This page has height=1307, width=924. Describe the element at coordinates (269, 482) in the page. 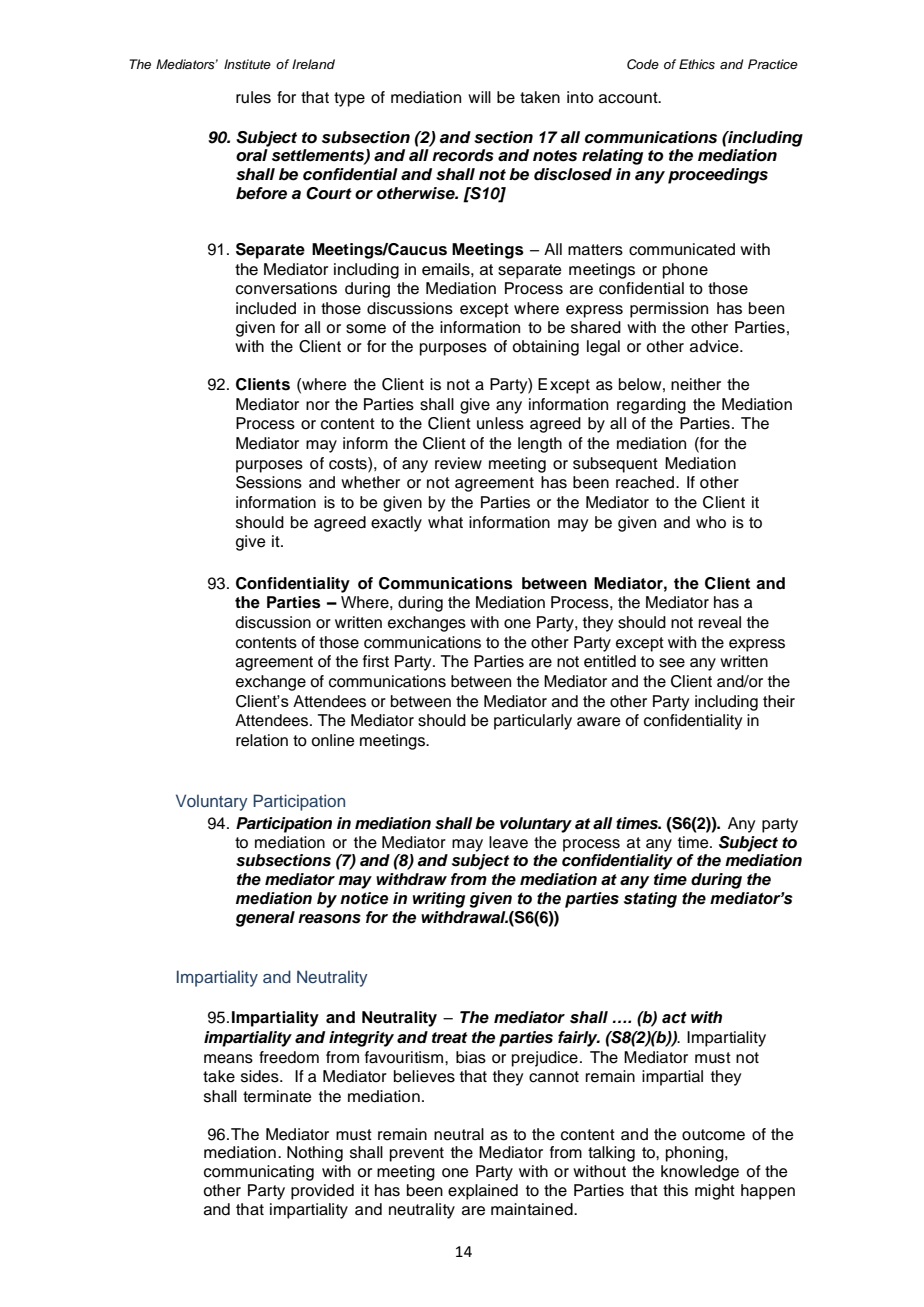

I see `Sessions` at that location.
